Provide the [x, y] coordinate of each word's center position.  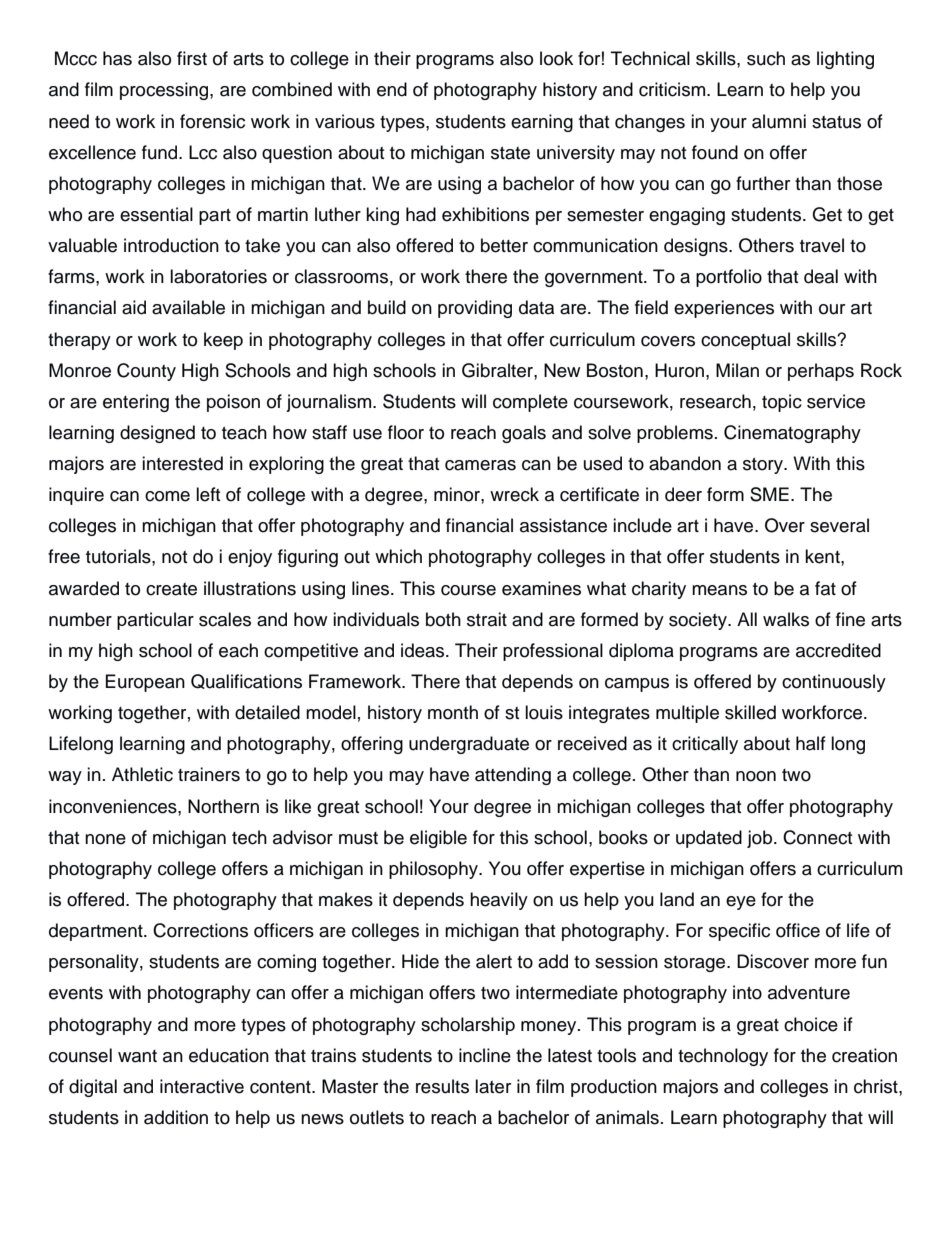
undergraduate [469, 745]
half [811, 743]
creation [864, 1055]
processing [165, 91]
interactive [202, 1086]
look [556, 58]
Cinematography [792, 434]
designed [157, 434]
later [493, 1086]
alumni [779, 121]
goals [524, 434]
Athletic [142, 774]
